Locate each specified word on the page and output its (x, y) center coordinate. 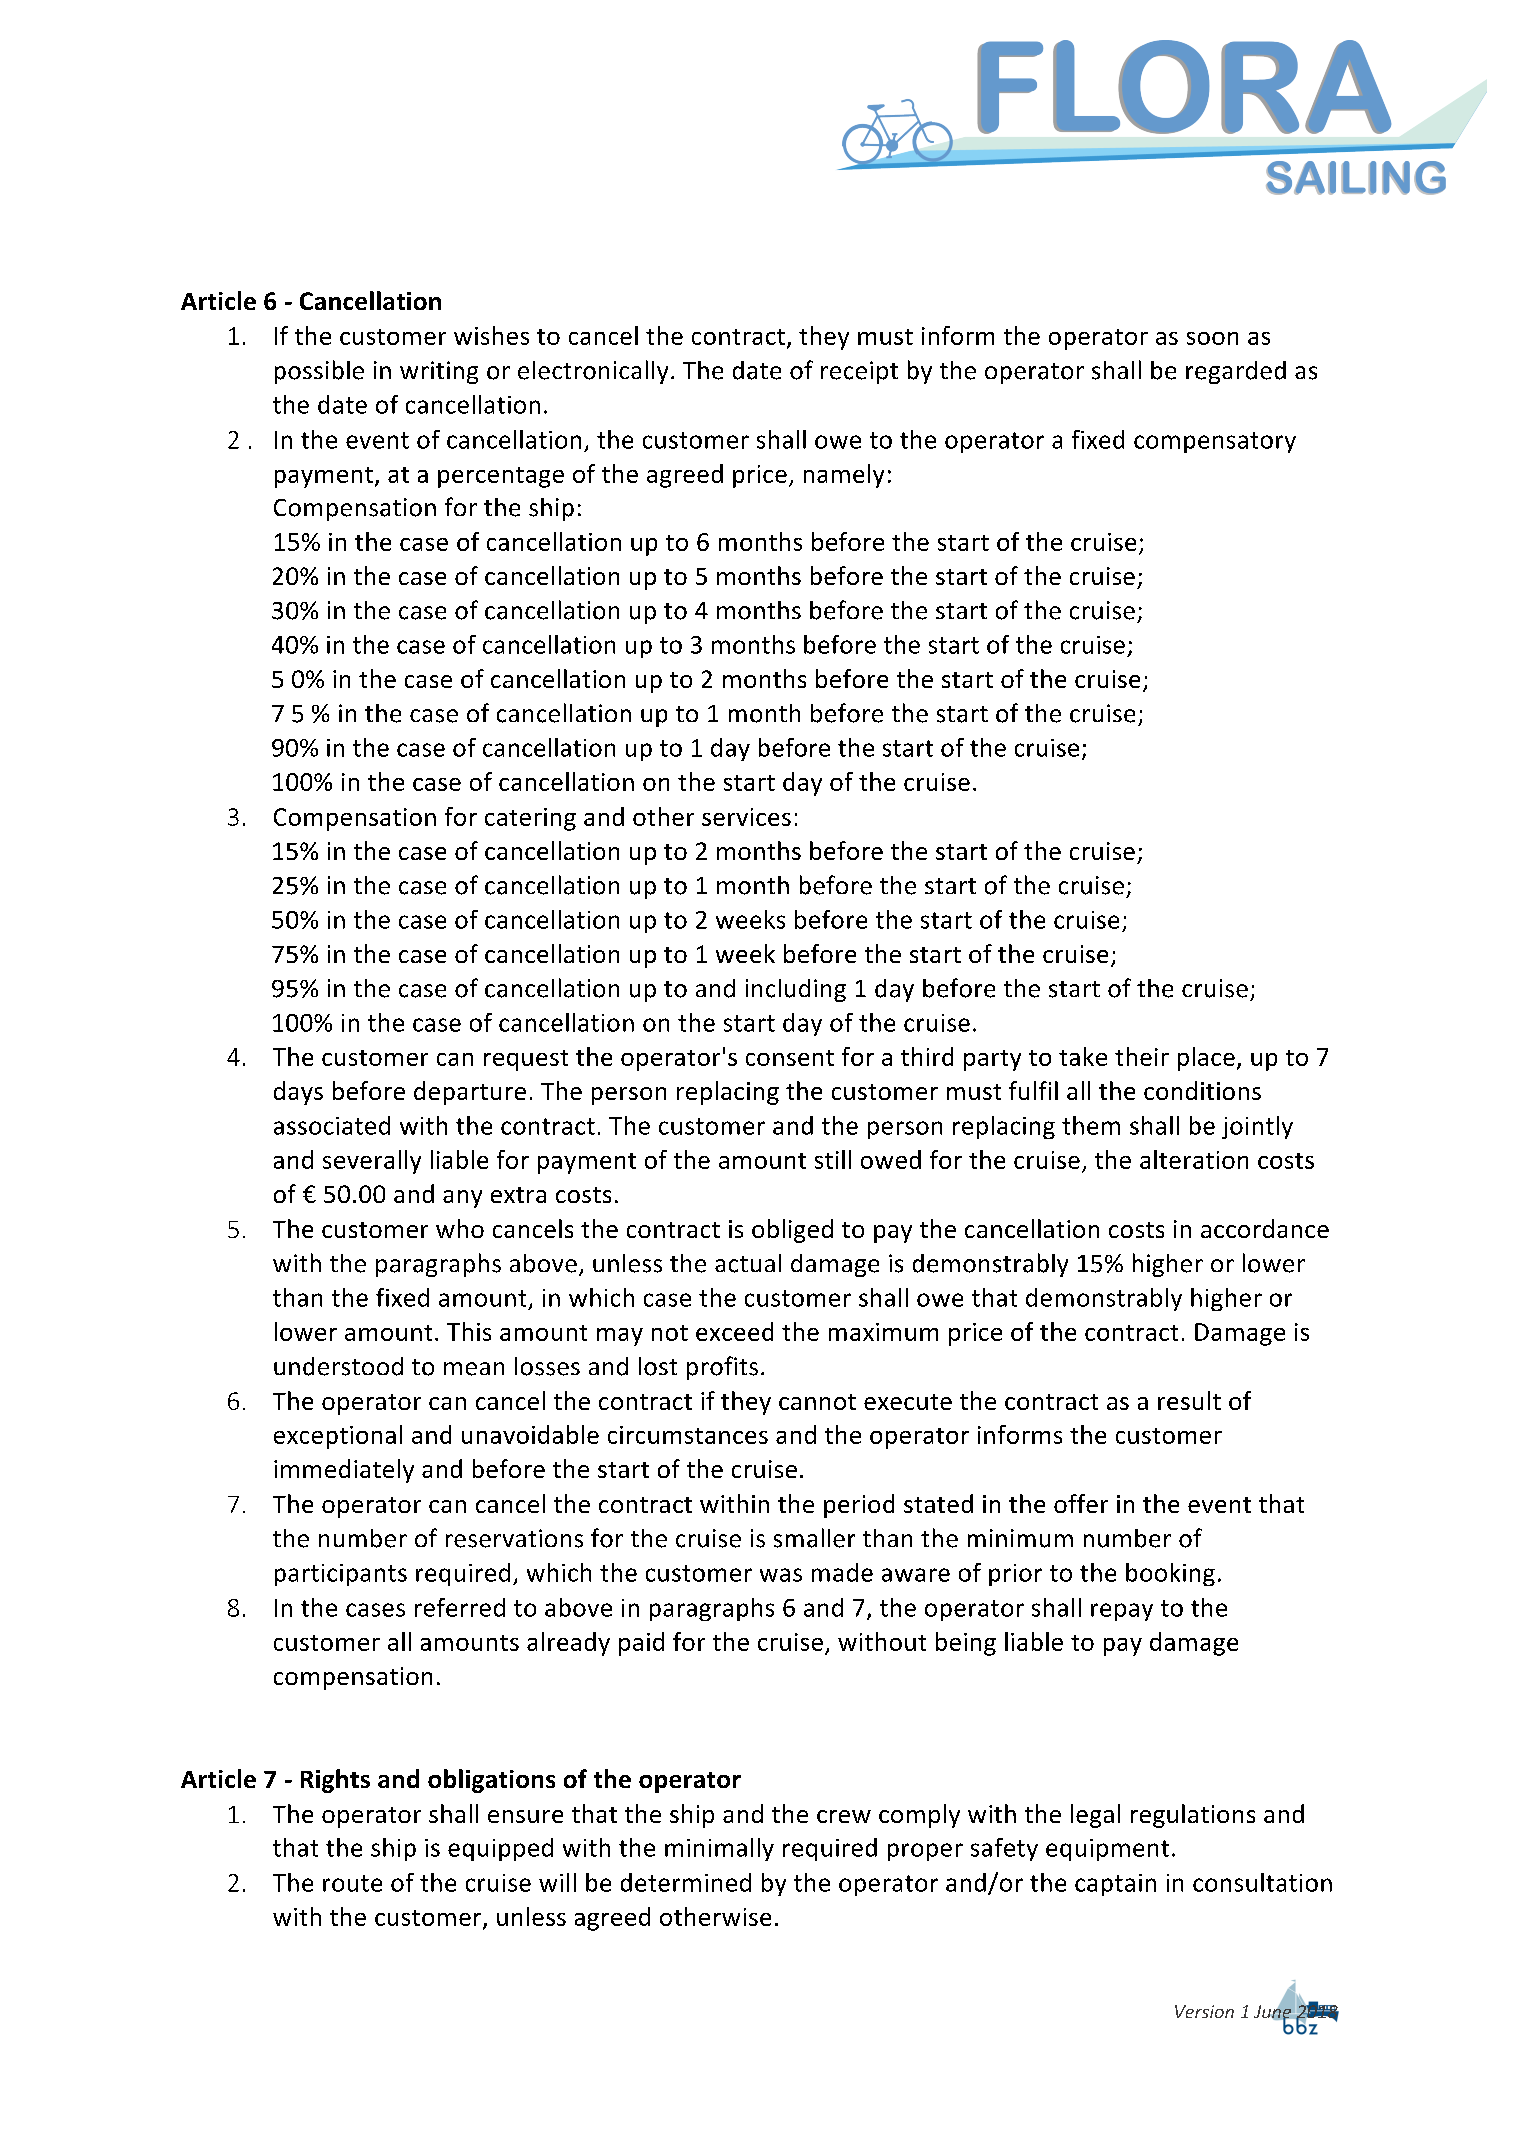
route (352, 1883)
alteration (1194, 1159)
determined (686, 1882)
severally (372, 1162)
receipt (859, 372)
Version (1204, 2011)
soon (1212, 338)
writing (439, 372)
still (833, 1159)
